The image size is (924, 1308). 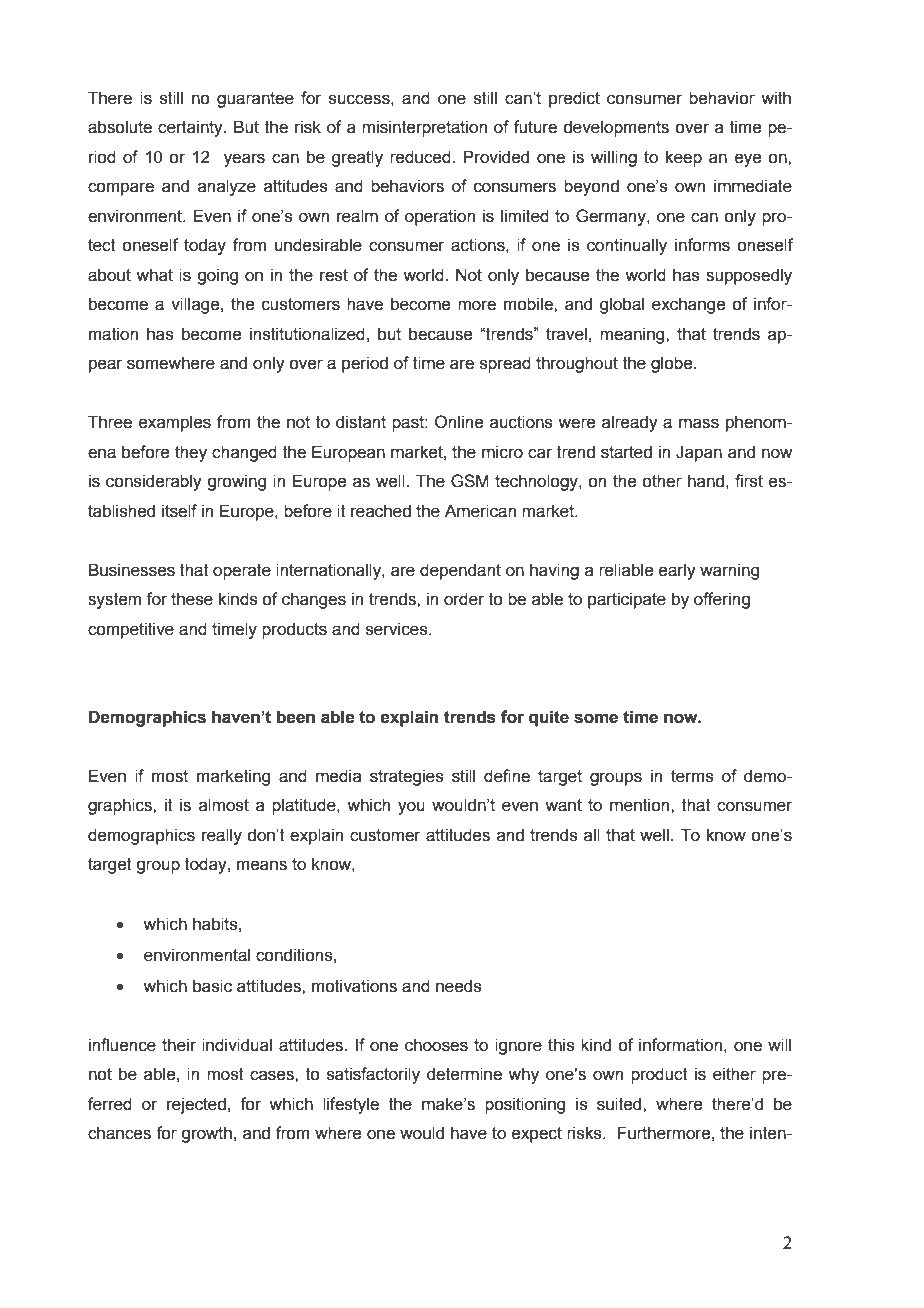 What do you see at coordinates (722, 600) in the screenshot?
I see `offering` at bounding box center [722, 600].
